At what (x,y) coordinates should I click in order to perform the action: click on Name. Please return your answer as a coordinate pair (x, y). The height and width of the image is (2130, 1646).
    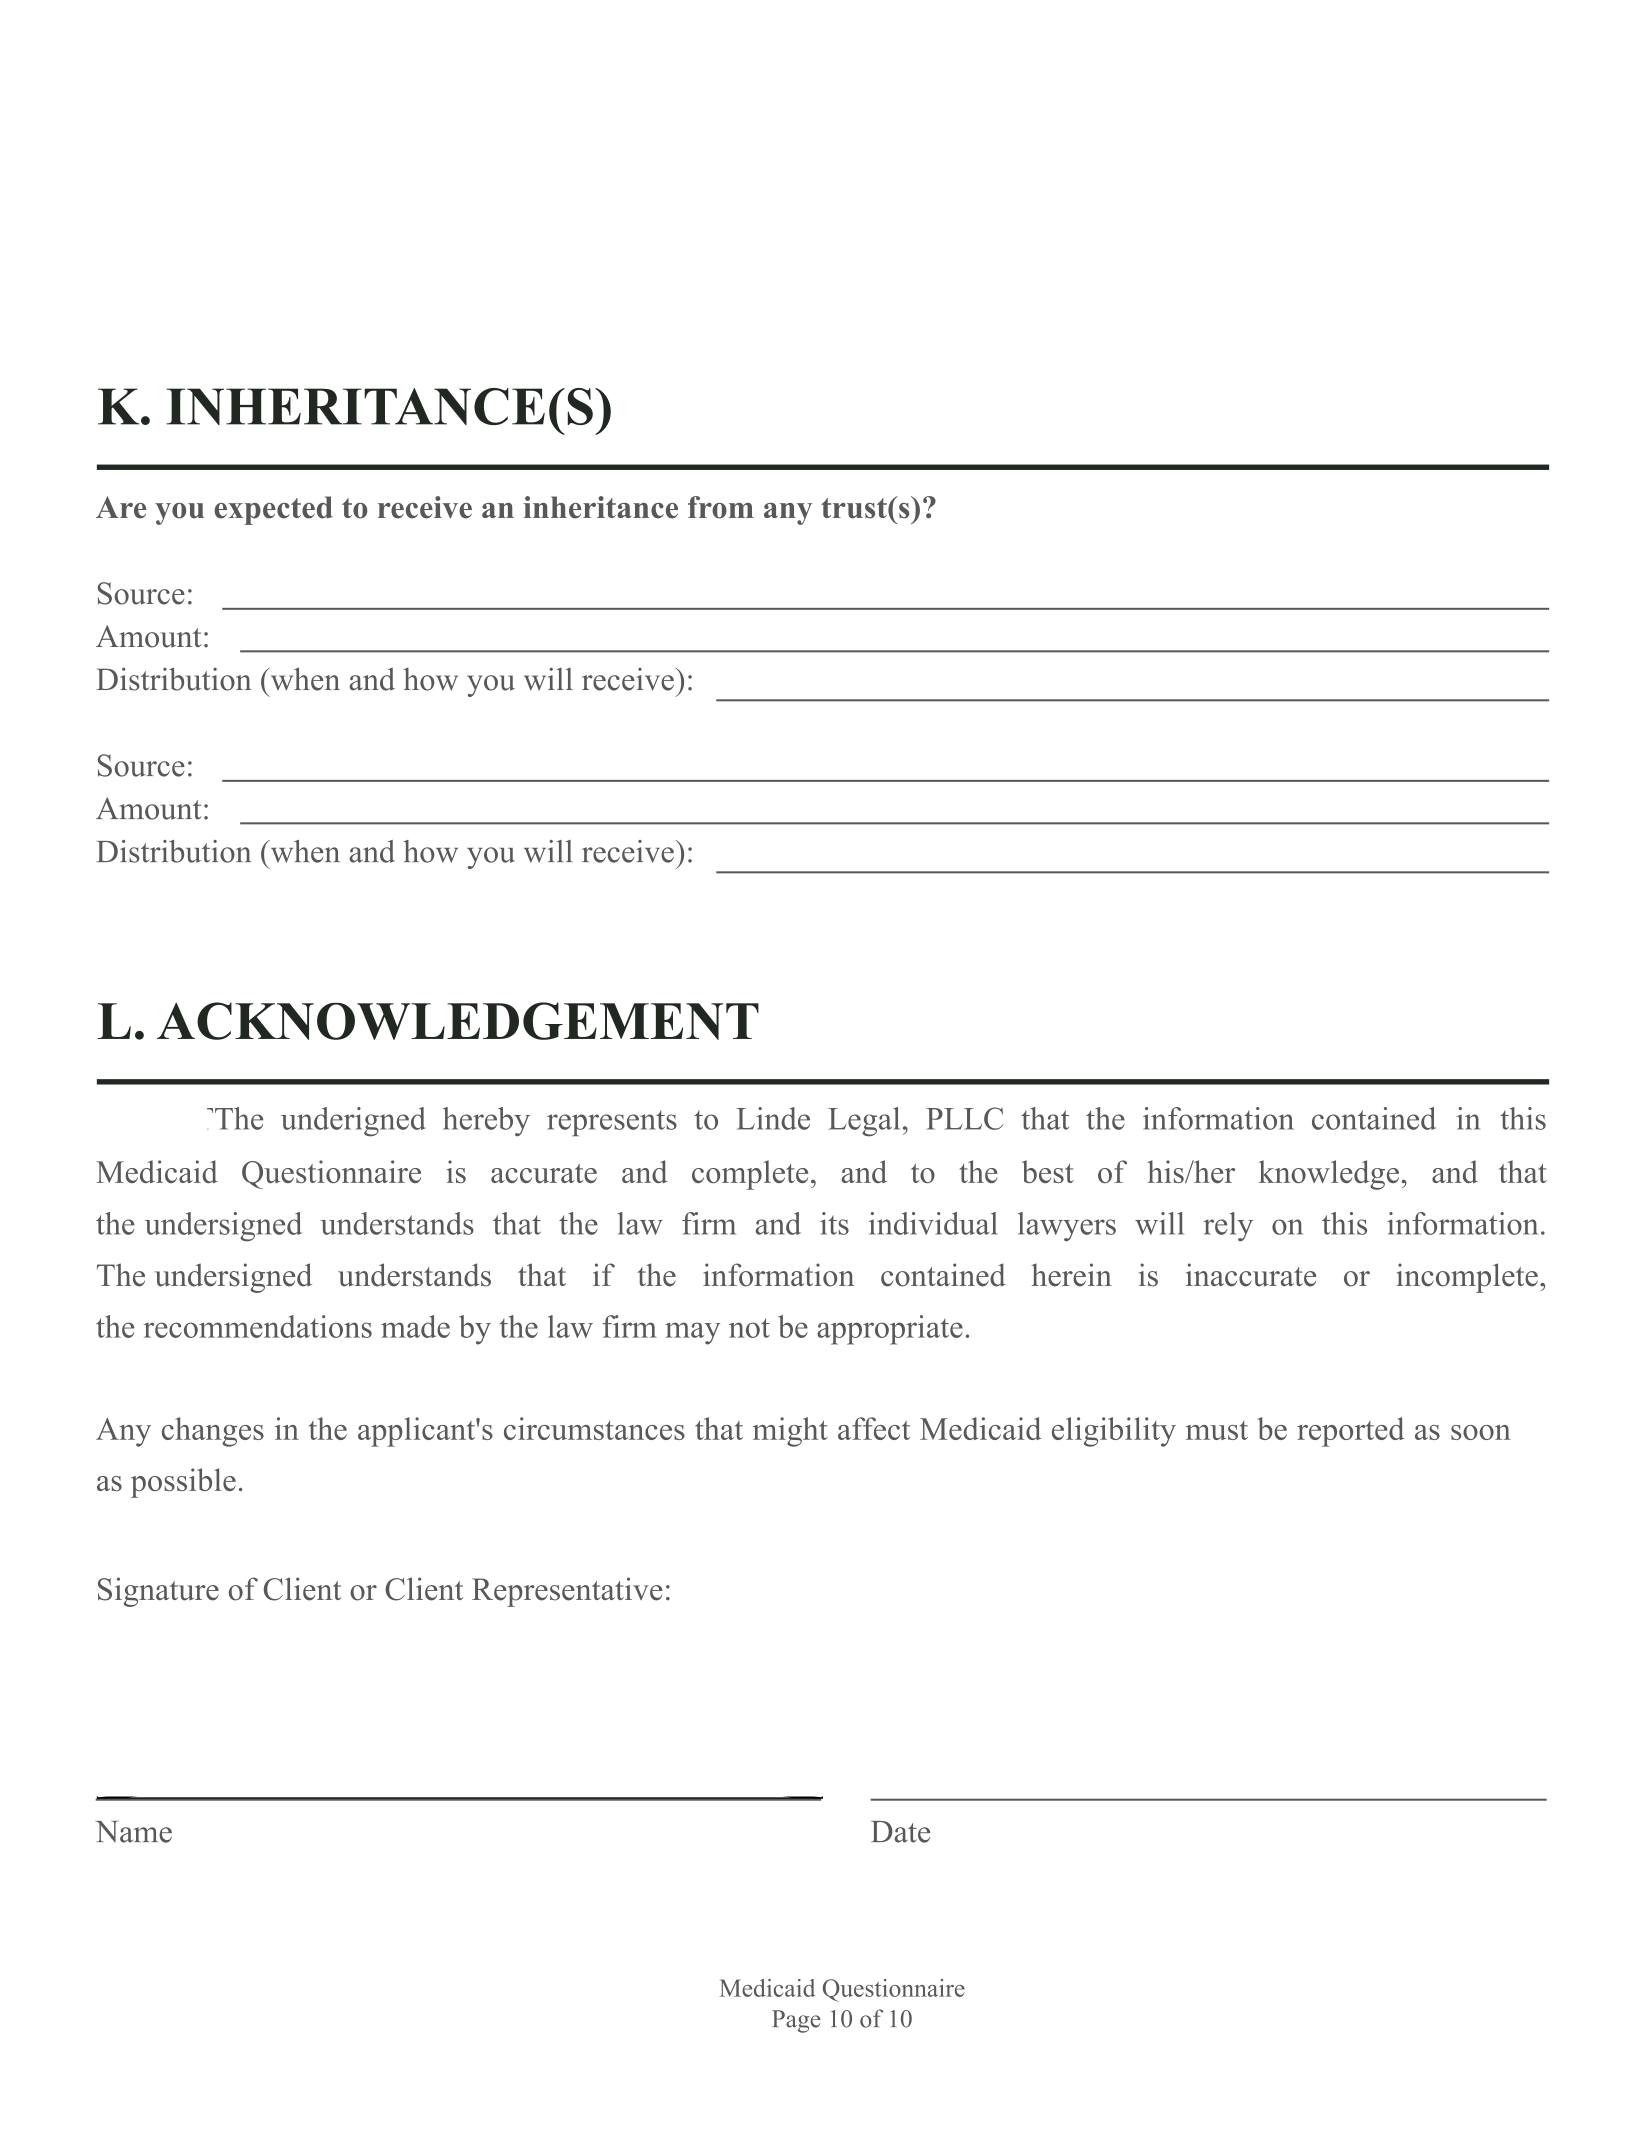
    Looking at the image, I should click on (133, 1832).
